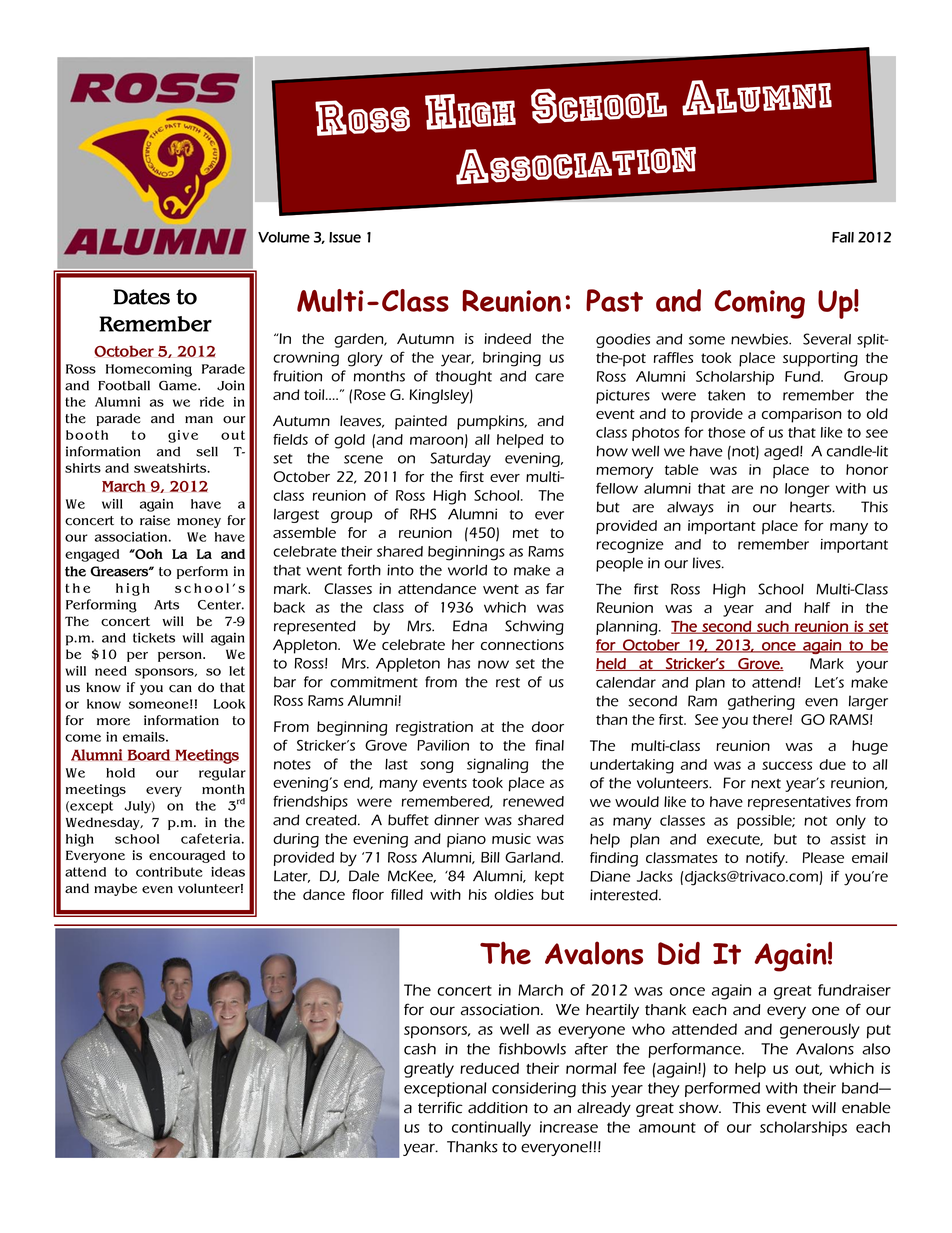 The image size is (952, 1233). I want to click on person, so click(181, 657).
